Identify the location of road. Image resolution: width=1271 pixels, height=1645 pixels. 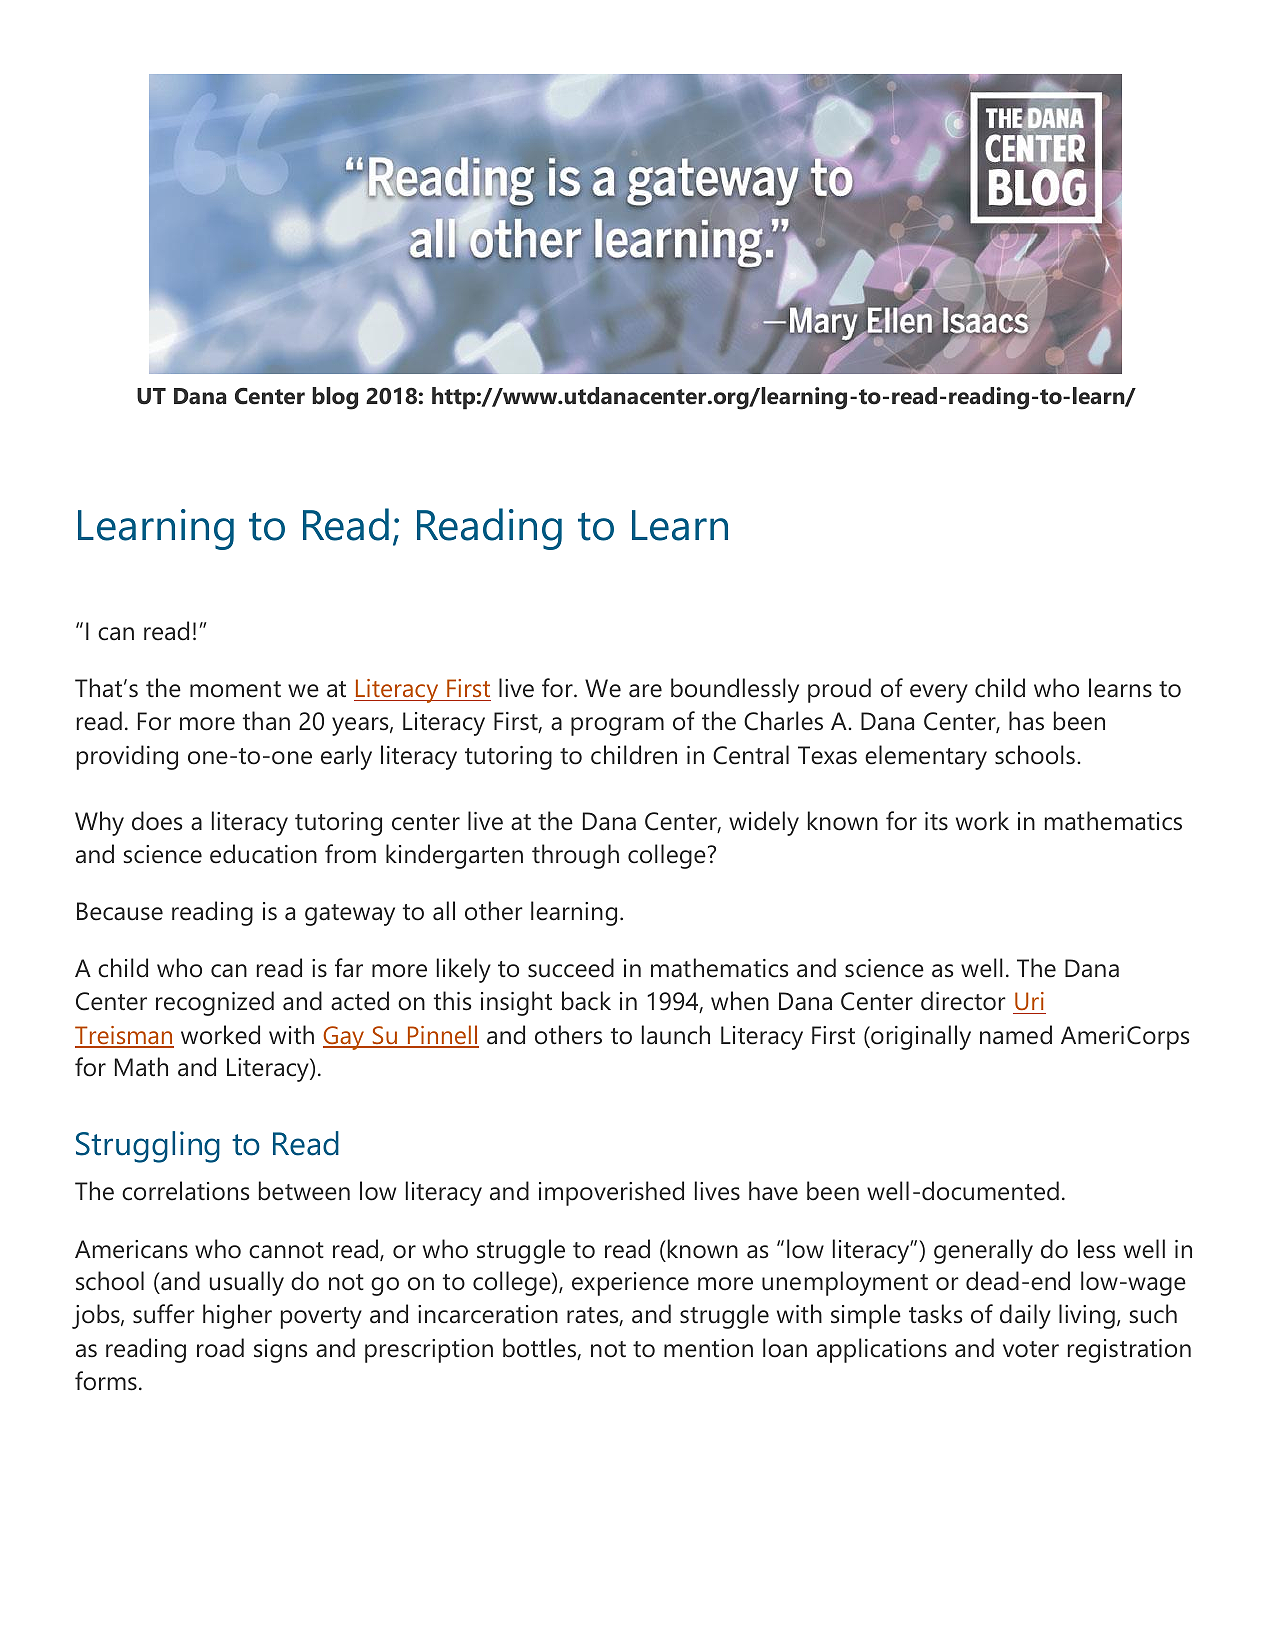
(220, 1348).
